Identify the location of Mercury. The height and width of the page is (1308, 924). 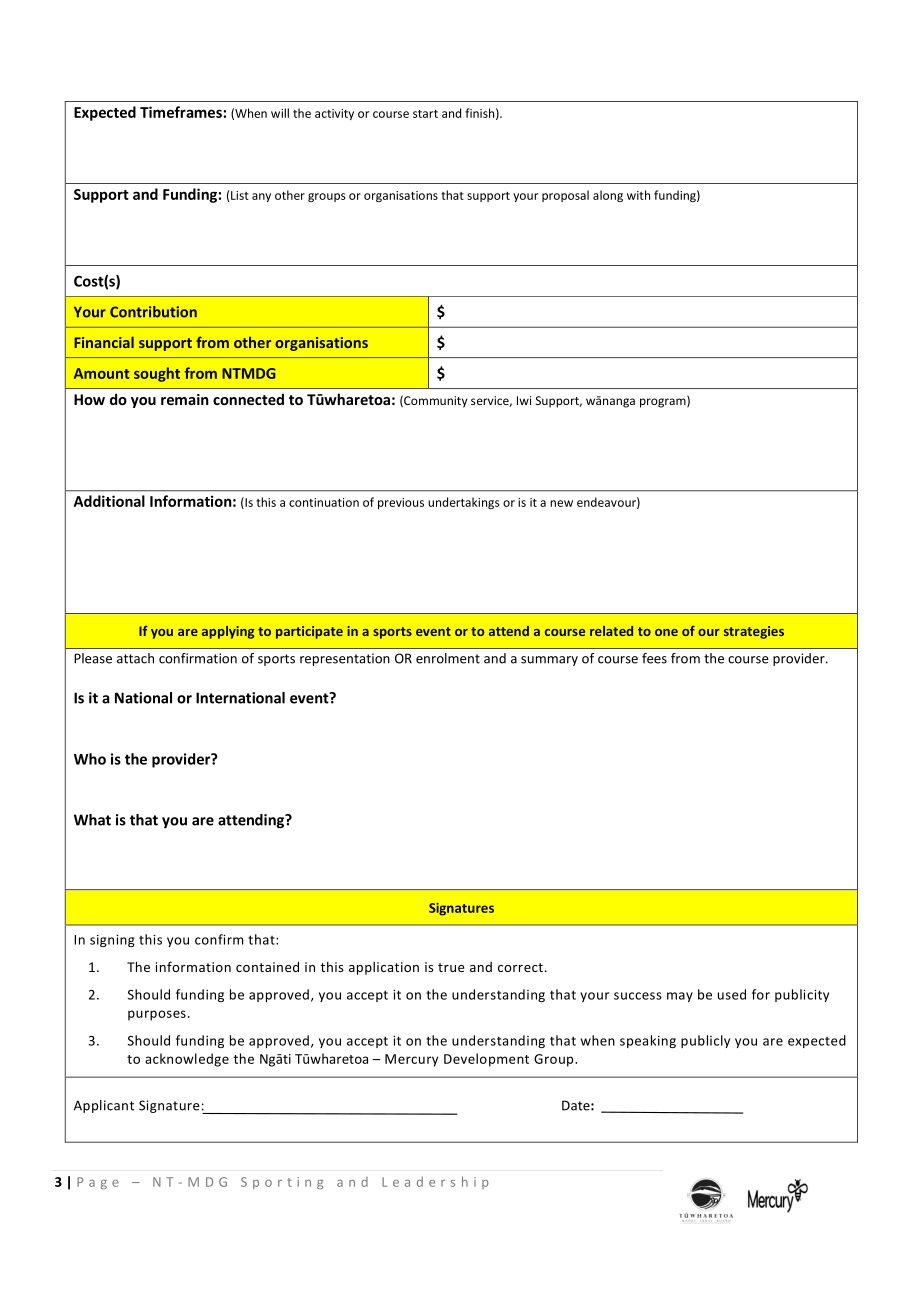
(411, 1060).
